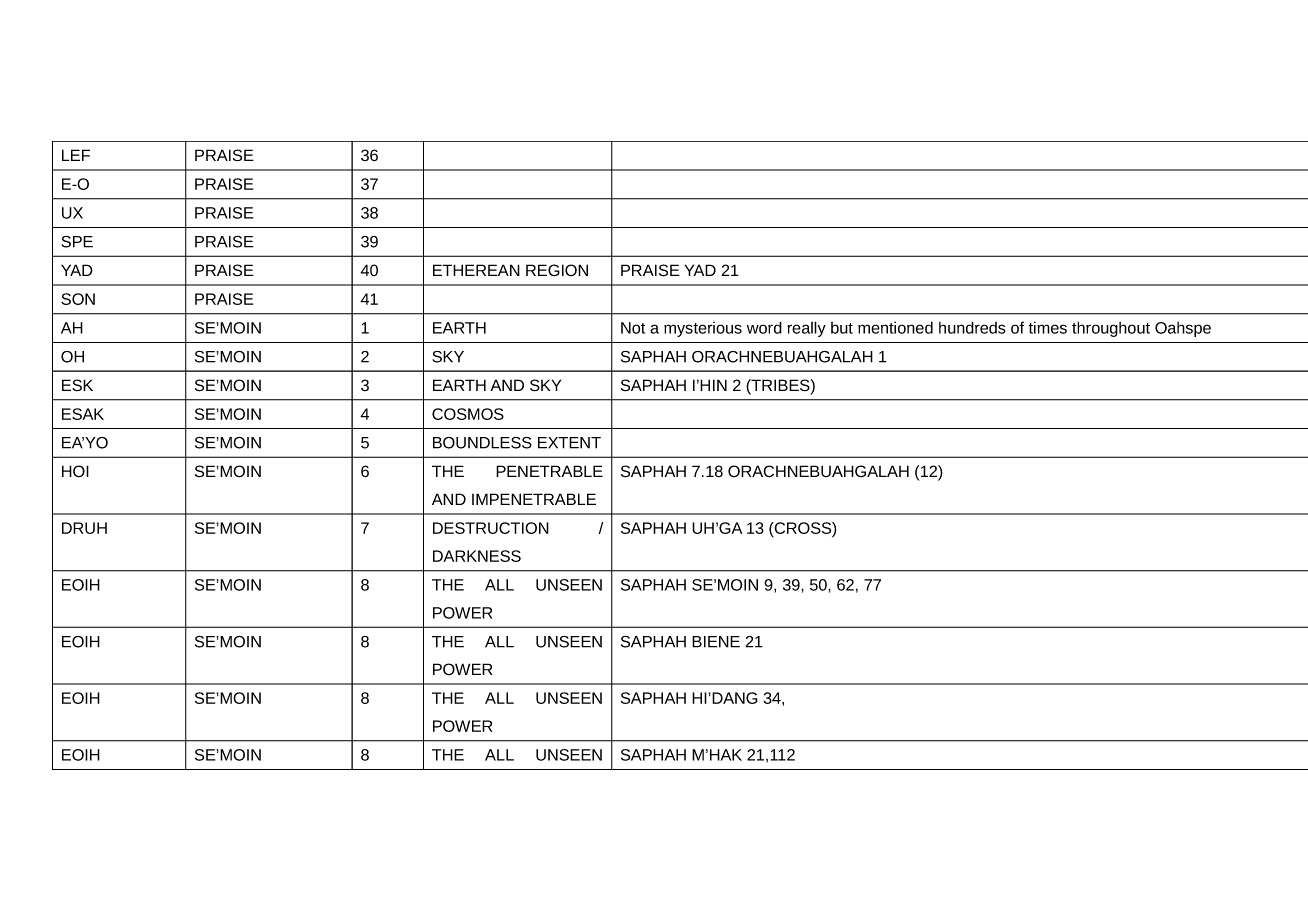 This document has width=1308, height=924. I want to click on mentioned, so click(895, 327).
